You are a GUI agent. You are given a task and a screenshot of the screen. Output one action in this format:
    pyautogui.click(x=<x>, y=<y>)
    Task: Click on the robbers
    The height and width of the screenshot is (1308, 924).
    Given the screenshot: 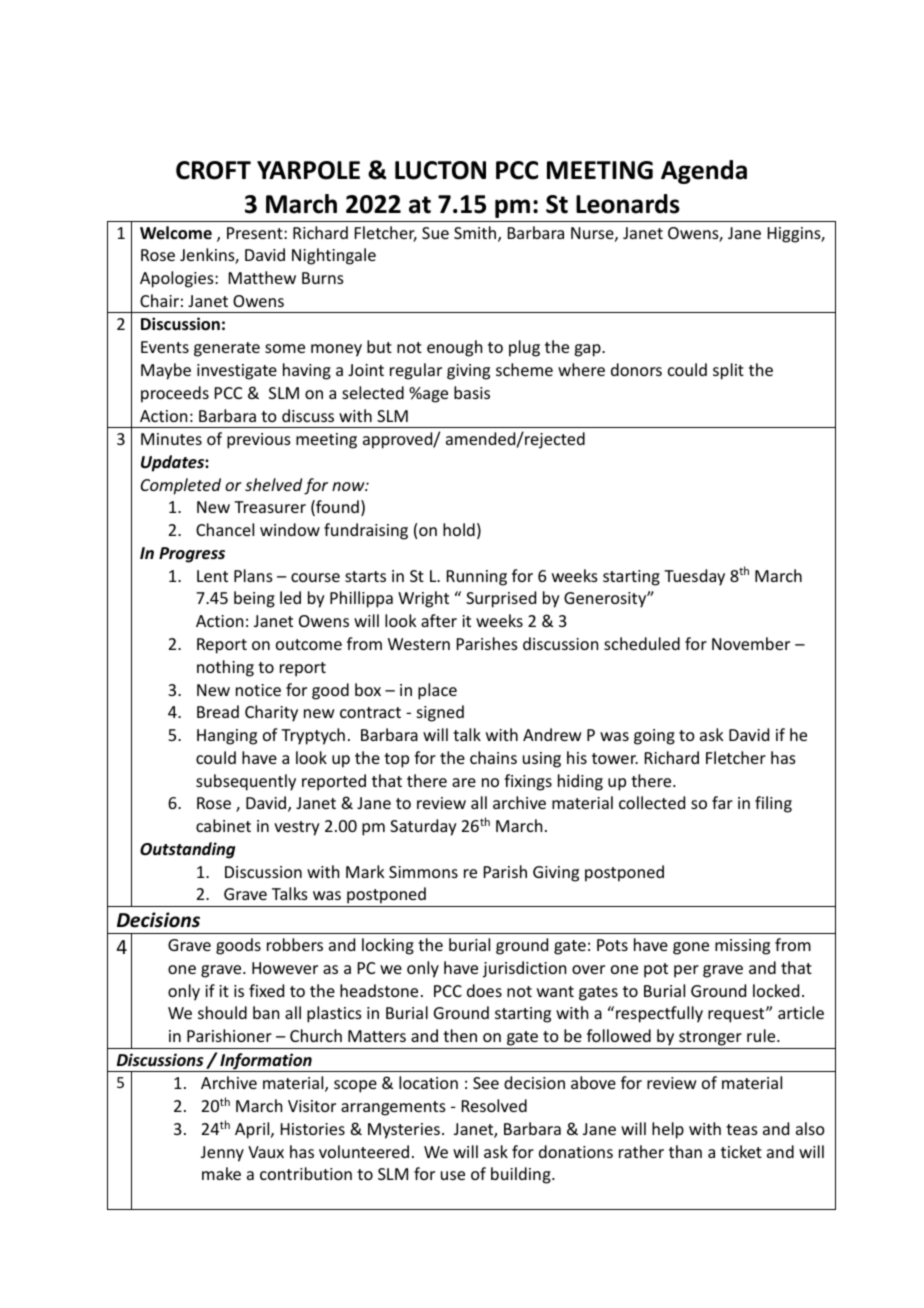 What is the action you would take?
    pyautogui.click(x=295, y=944)
